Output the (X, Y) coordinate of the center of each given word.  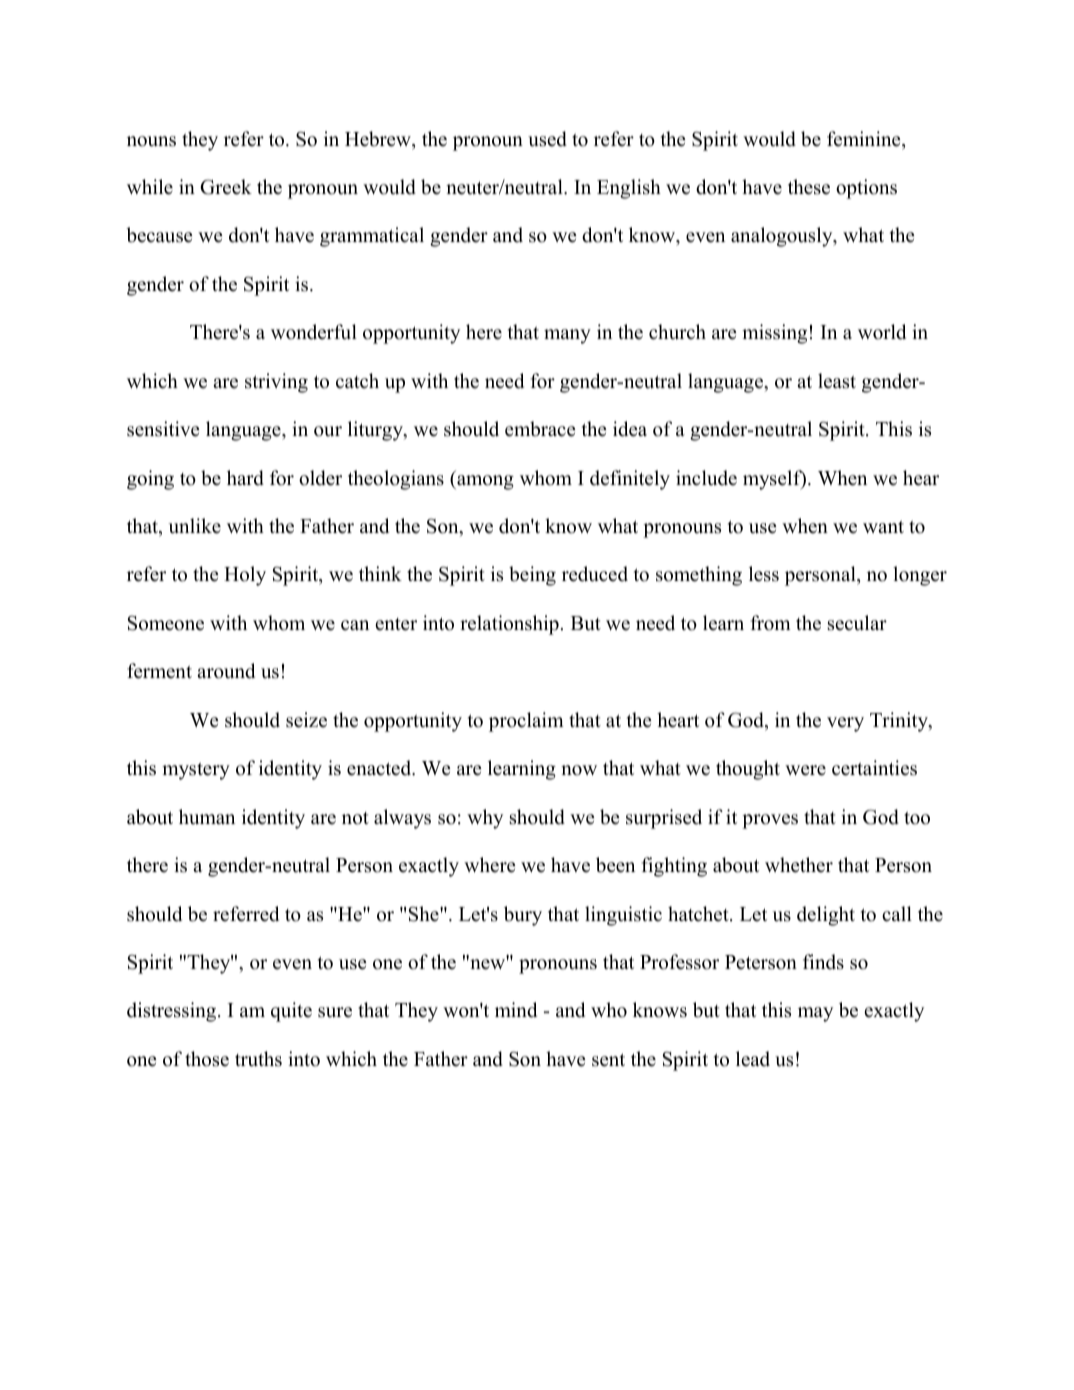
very (845, 724)
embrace (540, 429)
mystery (196, 771)
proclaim (526, 722)
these (809, 187)
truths (258, 1059)
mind (516, 1010)
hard (245, 478)
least (837, 381)
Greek (226, 187)
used (547, 139)
